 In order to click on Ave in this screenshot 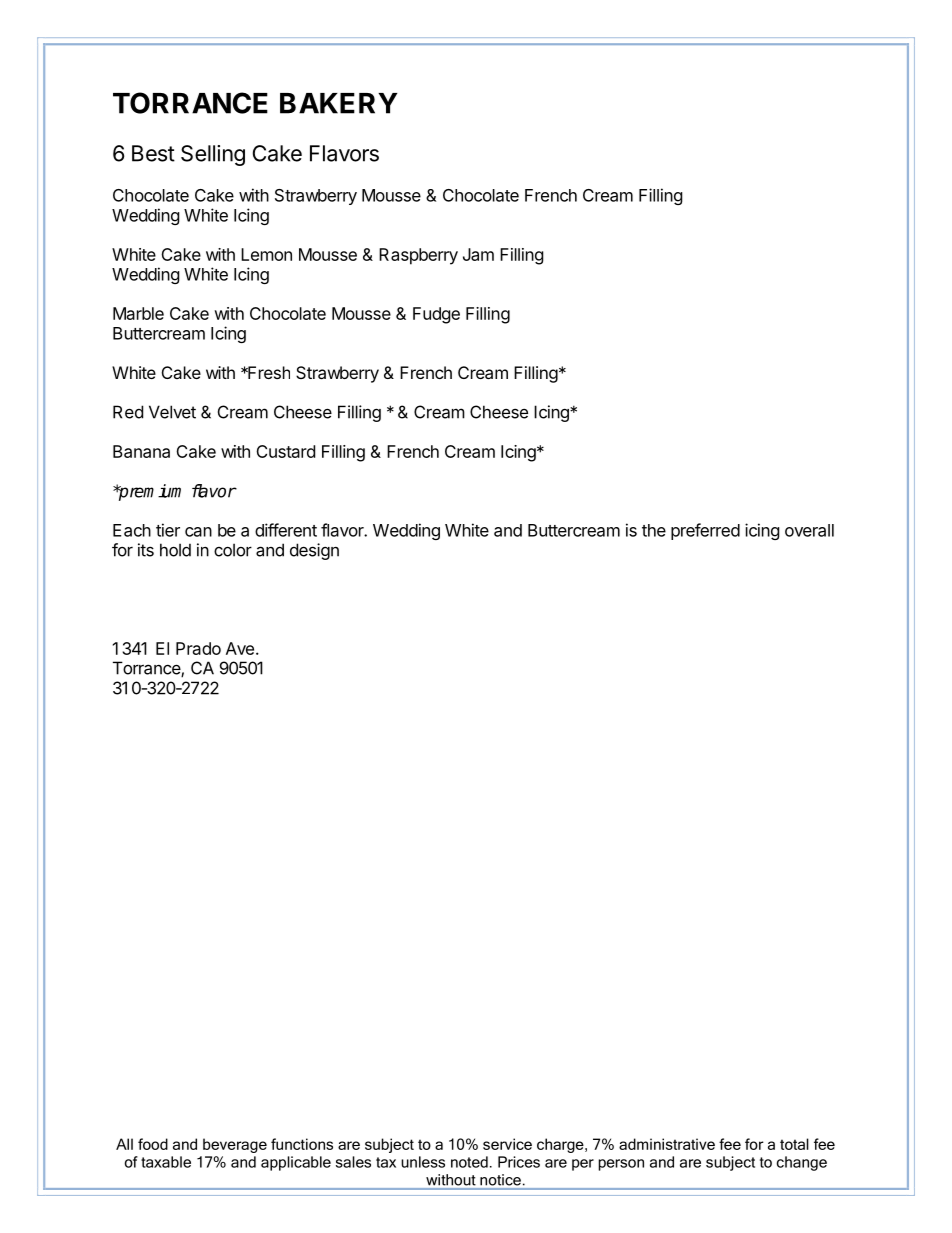, I will do `click(240, 648)`.
